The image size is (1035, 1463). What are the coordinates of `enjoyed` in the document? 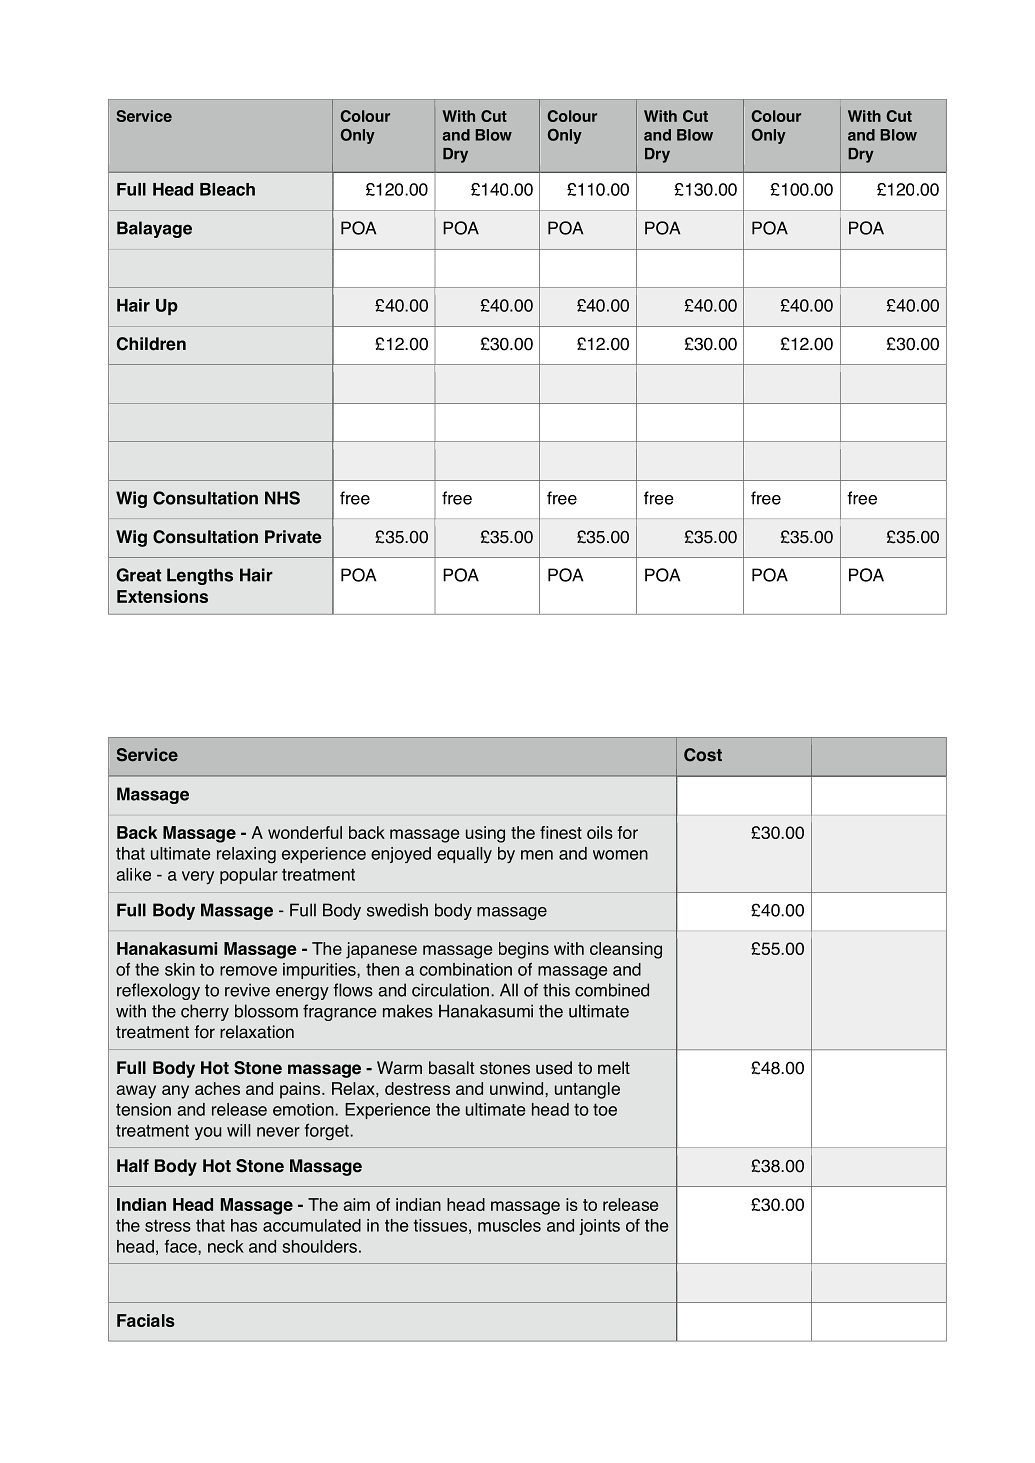 It's located at (401, 855).
